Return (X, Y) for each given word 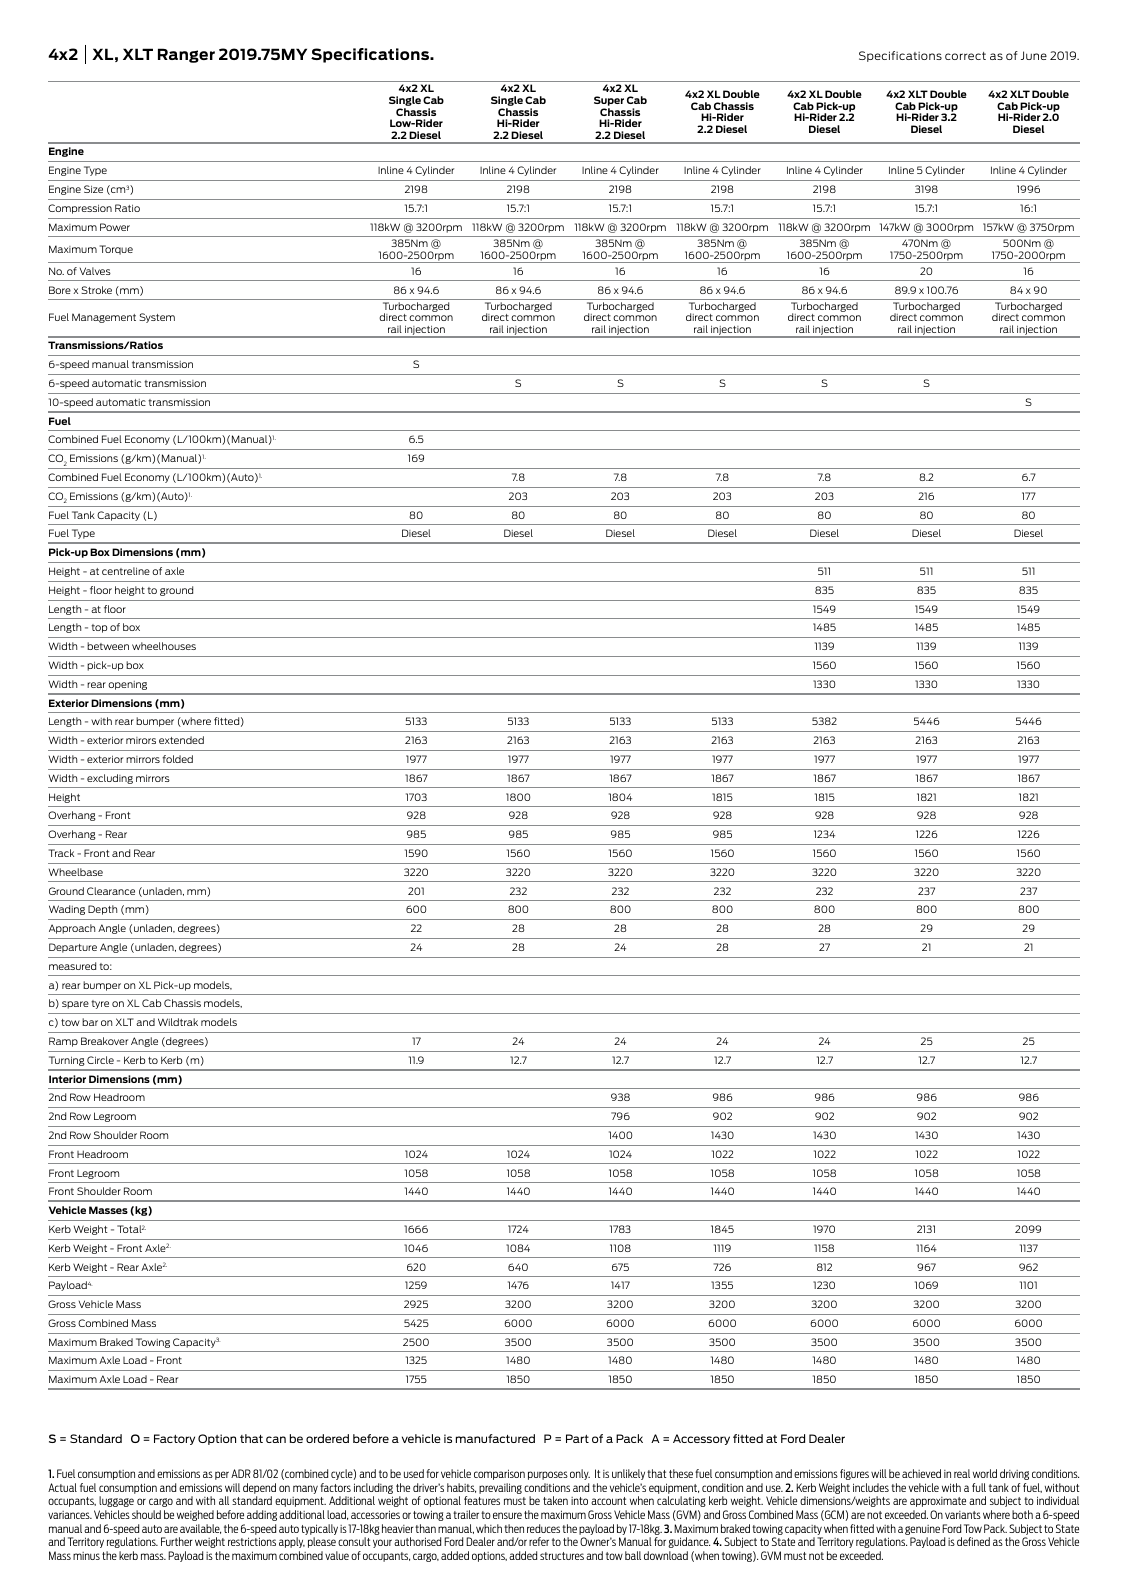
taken (555, 1500)
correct (965, 56)
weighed (195, 1515)
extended (181, 740)
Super (609, 101)
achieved (921, 1473)
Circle (100, 1060)
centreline (126, 571)
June (1034, 55)
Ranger (186, 55)
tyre (100, 1004)
